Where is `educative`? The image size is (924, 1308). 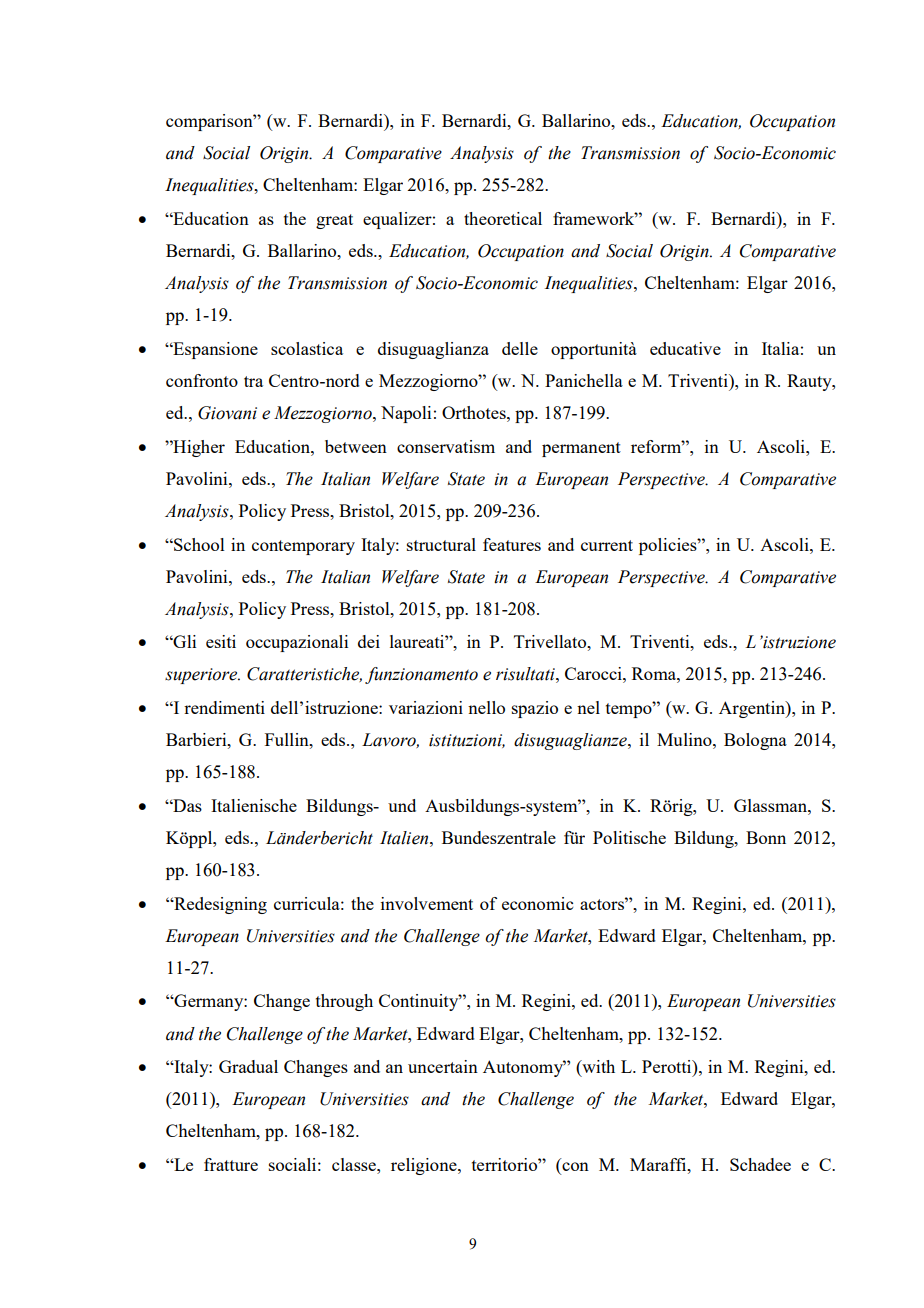
educative is located at coordinates (685, 348).
